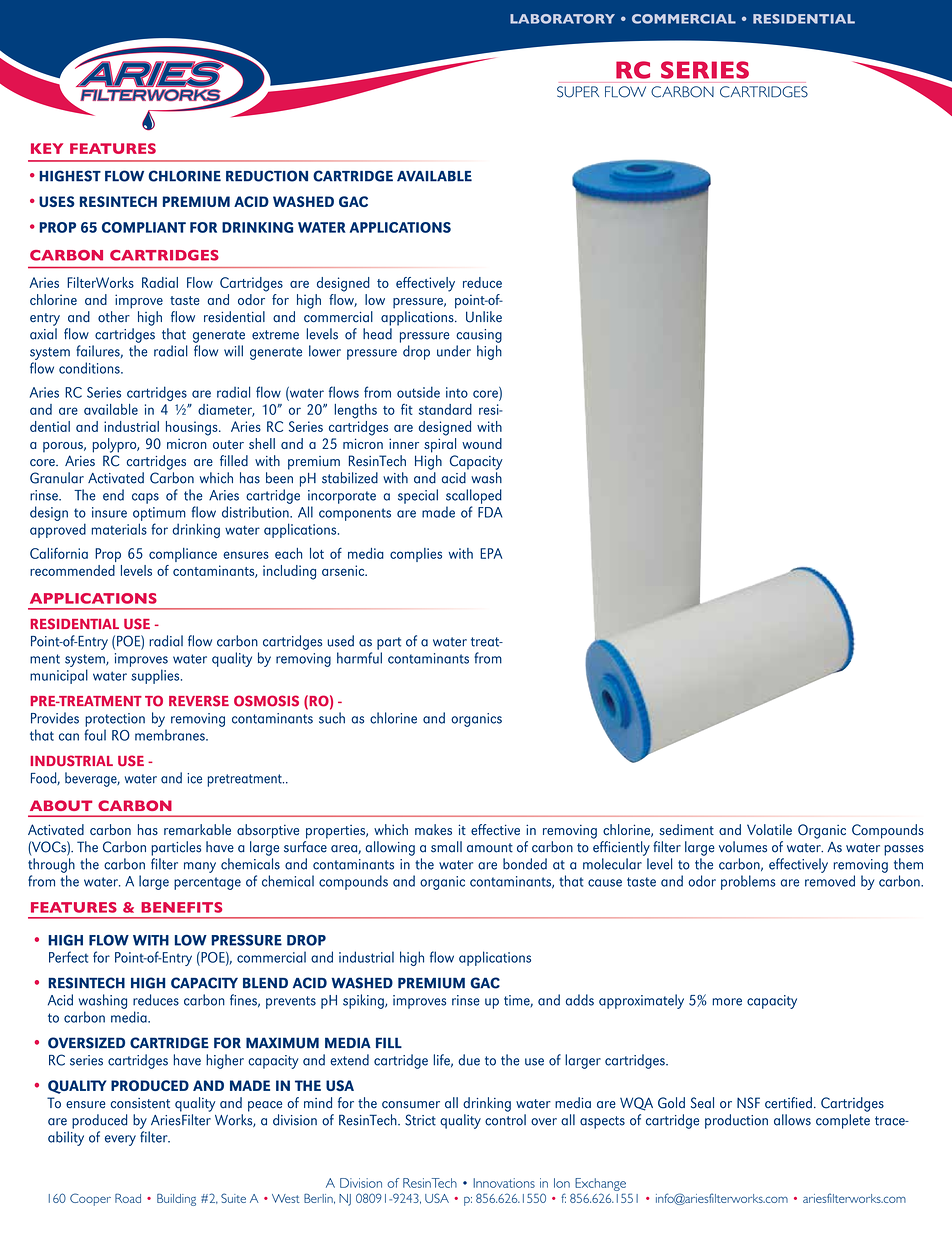 Image resolution: width=952 pixels, height=1233 pixels. What do you see at coordinates (792, 1120) in the document?
I see `allows` at bounding box center [792, 1120].
